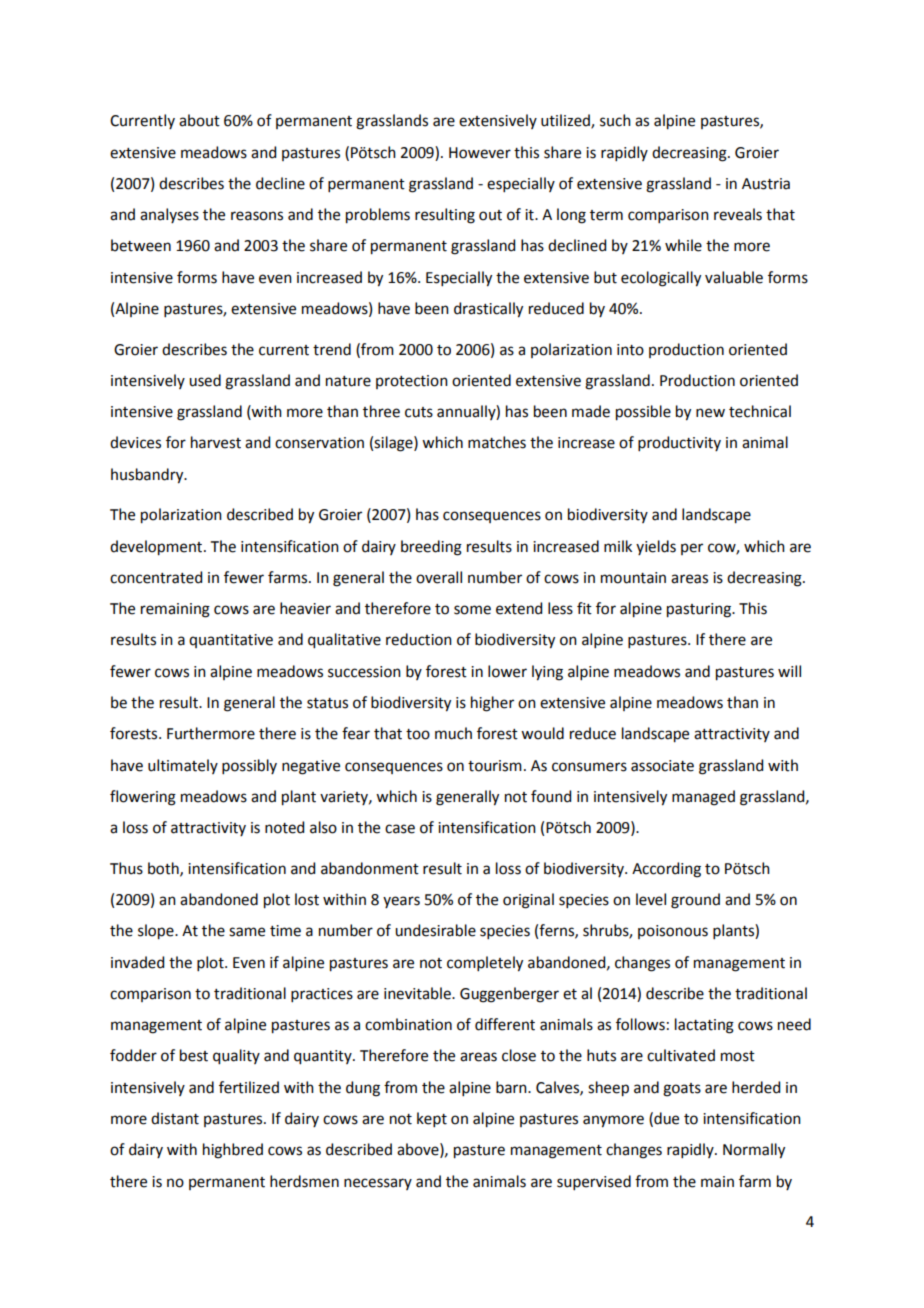  Describe the element at coordinates (766, 184) in the screenshot. I see `Austria` at that location.
